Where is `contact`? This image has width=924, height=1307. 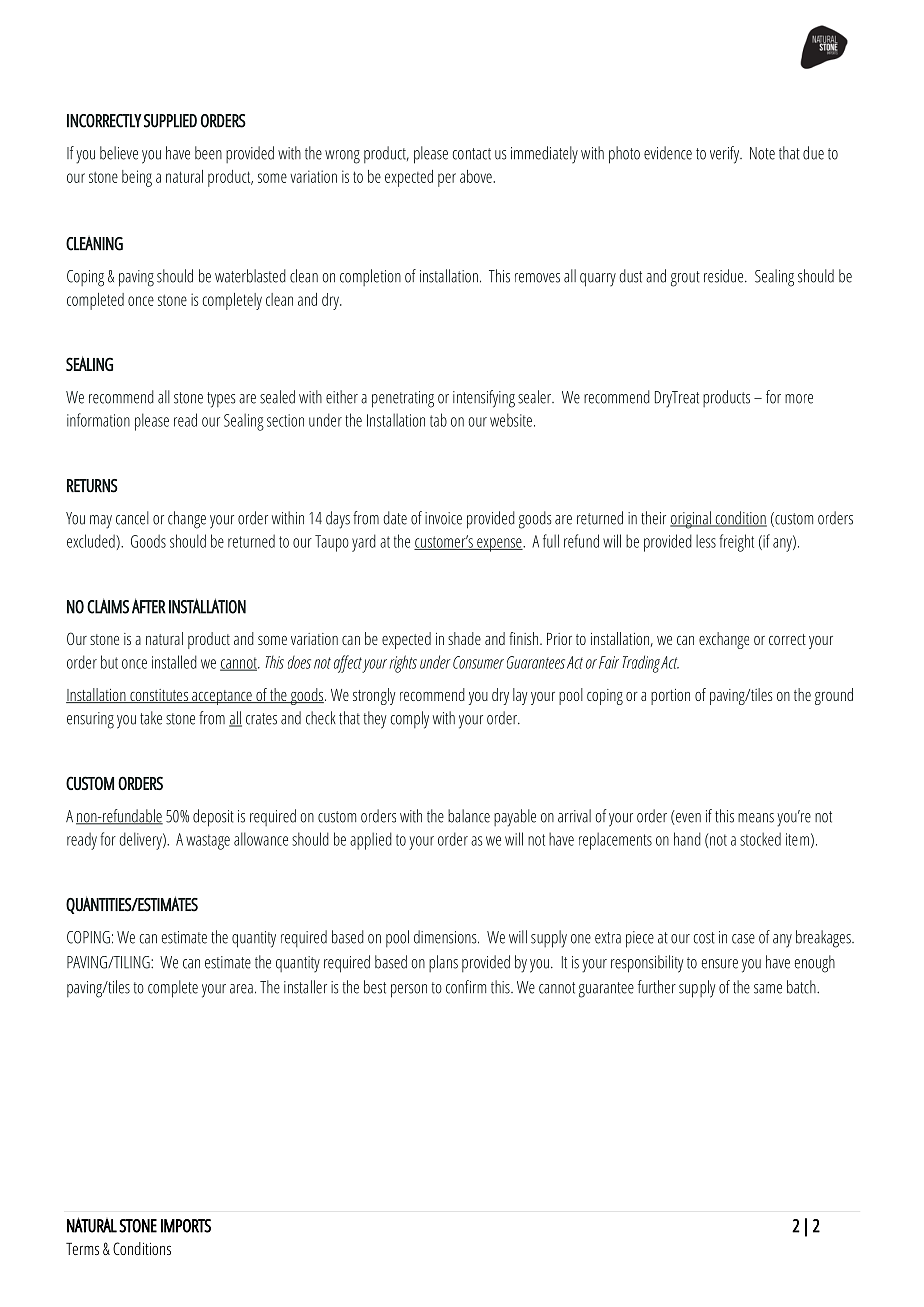 contact is located at coordinates (472, 154).
